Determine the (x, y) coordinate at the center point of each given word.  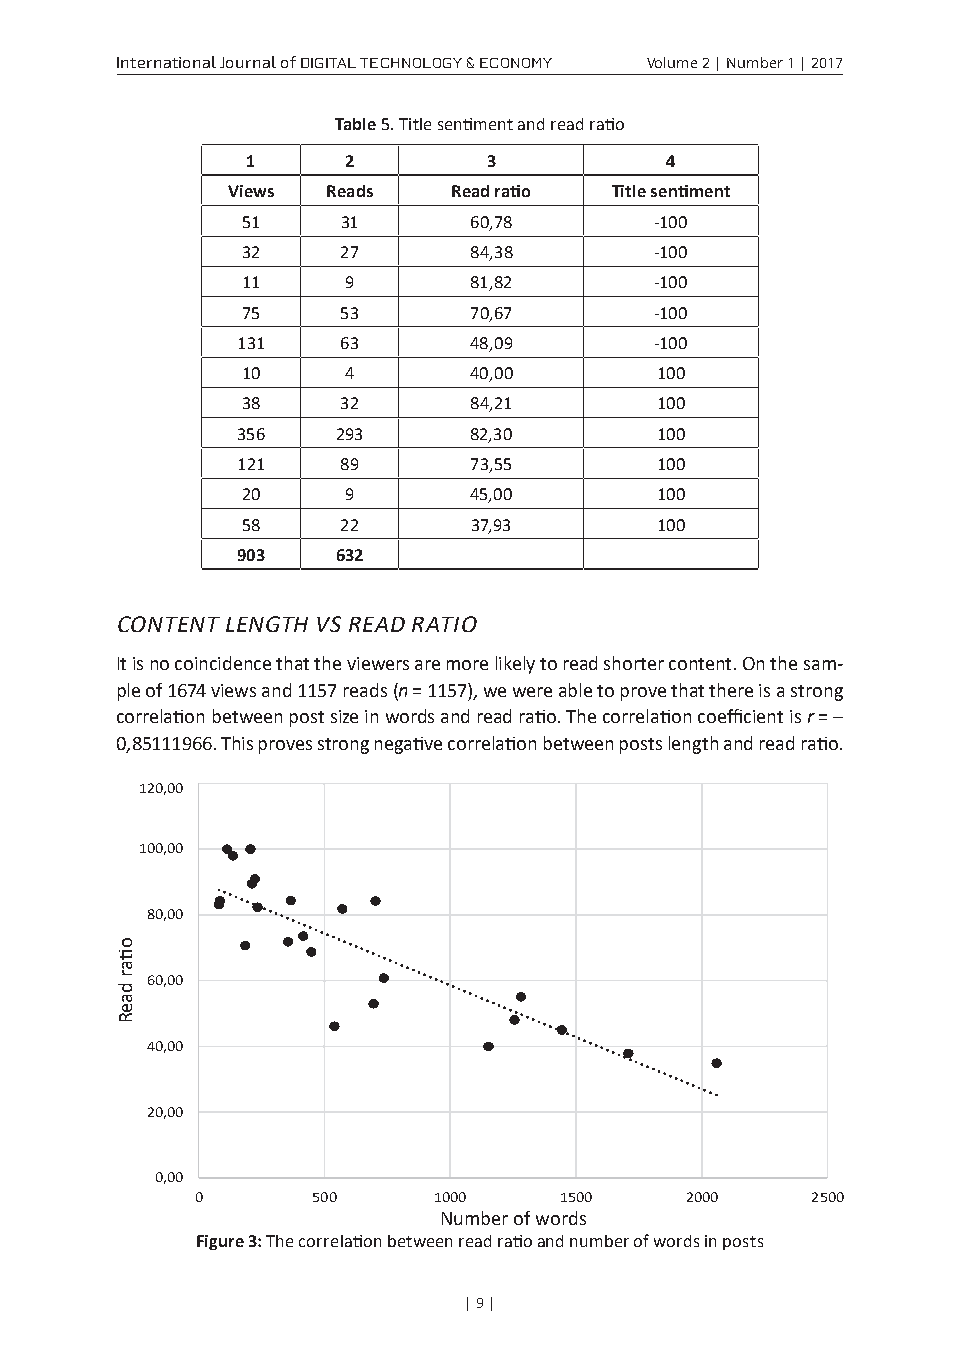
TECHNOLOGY (411, 63)
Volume (672, 62)
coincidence (223, 663)
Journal (248, 62)
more (467, 665)
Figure (220, 1242)
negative (408, 745)
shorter (634, 663)
